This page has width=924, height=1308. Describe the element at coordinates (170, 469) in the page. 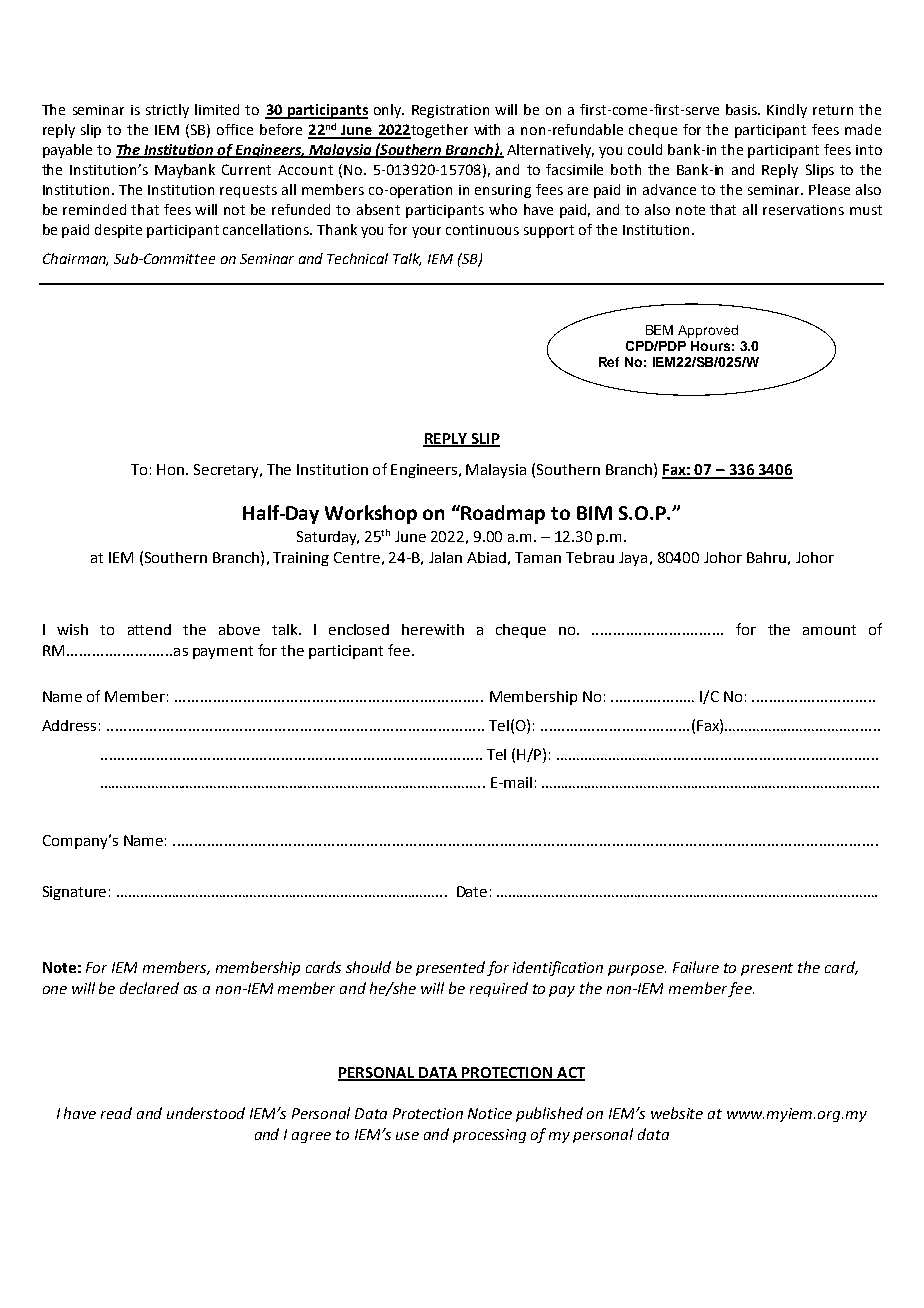

I see `Hon` at that location.
